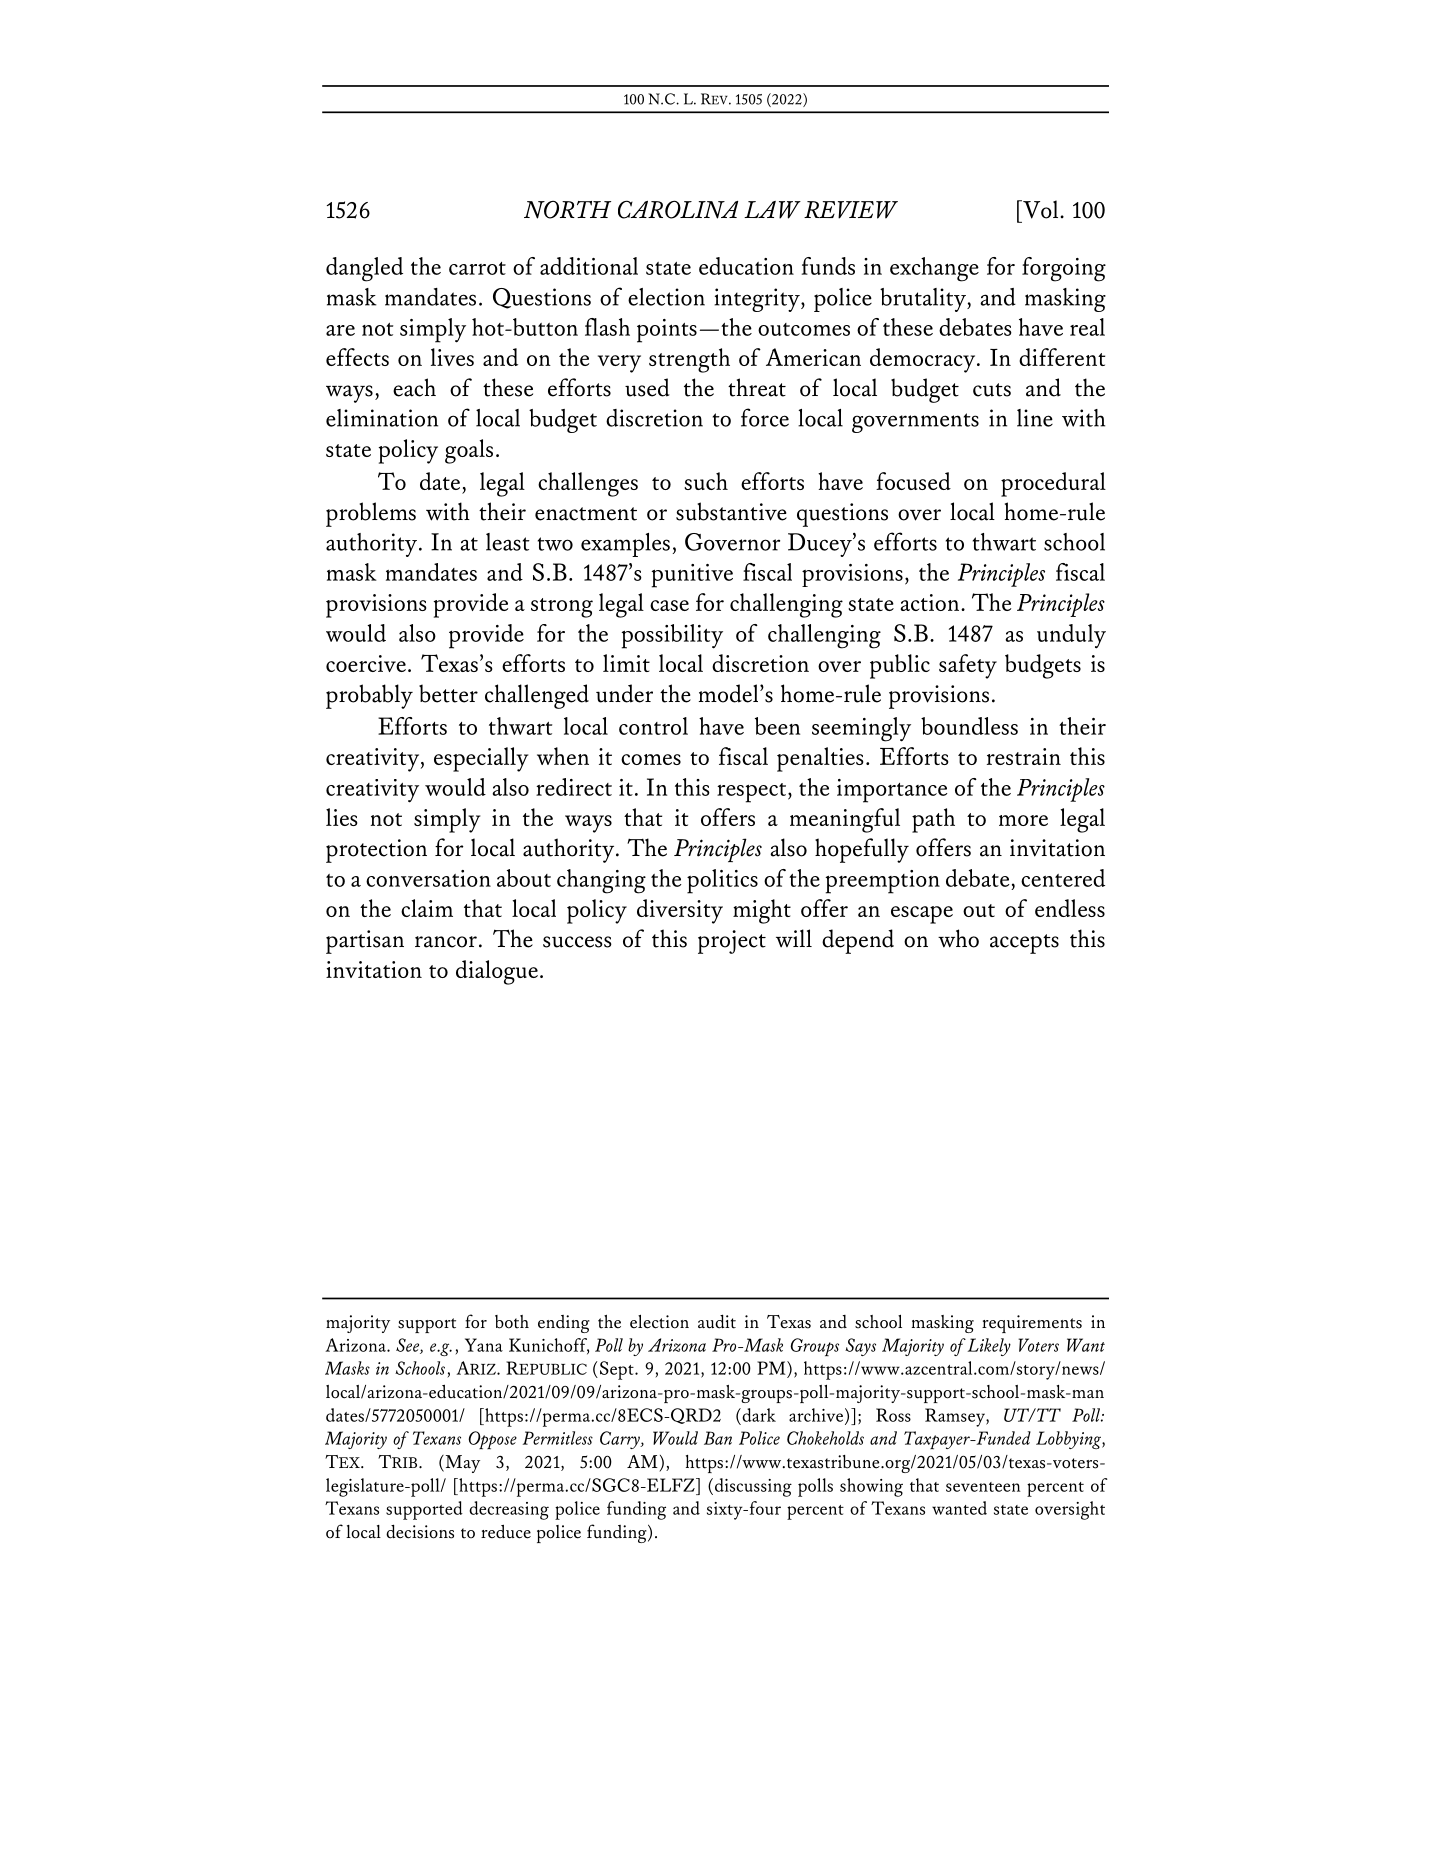  What do you see at coordinates (968, 666) in the document?
I see `safety` at bounding box center [968, 666].
